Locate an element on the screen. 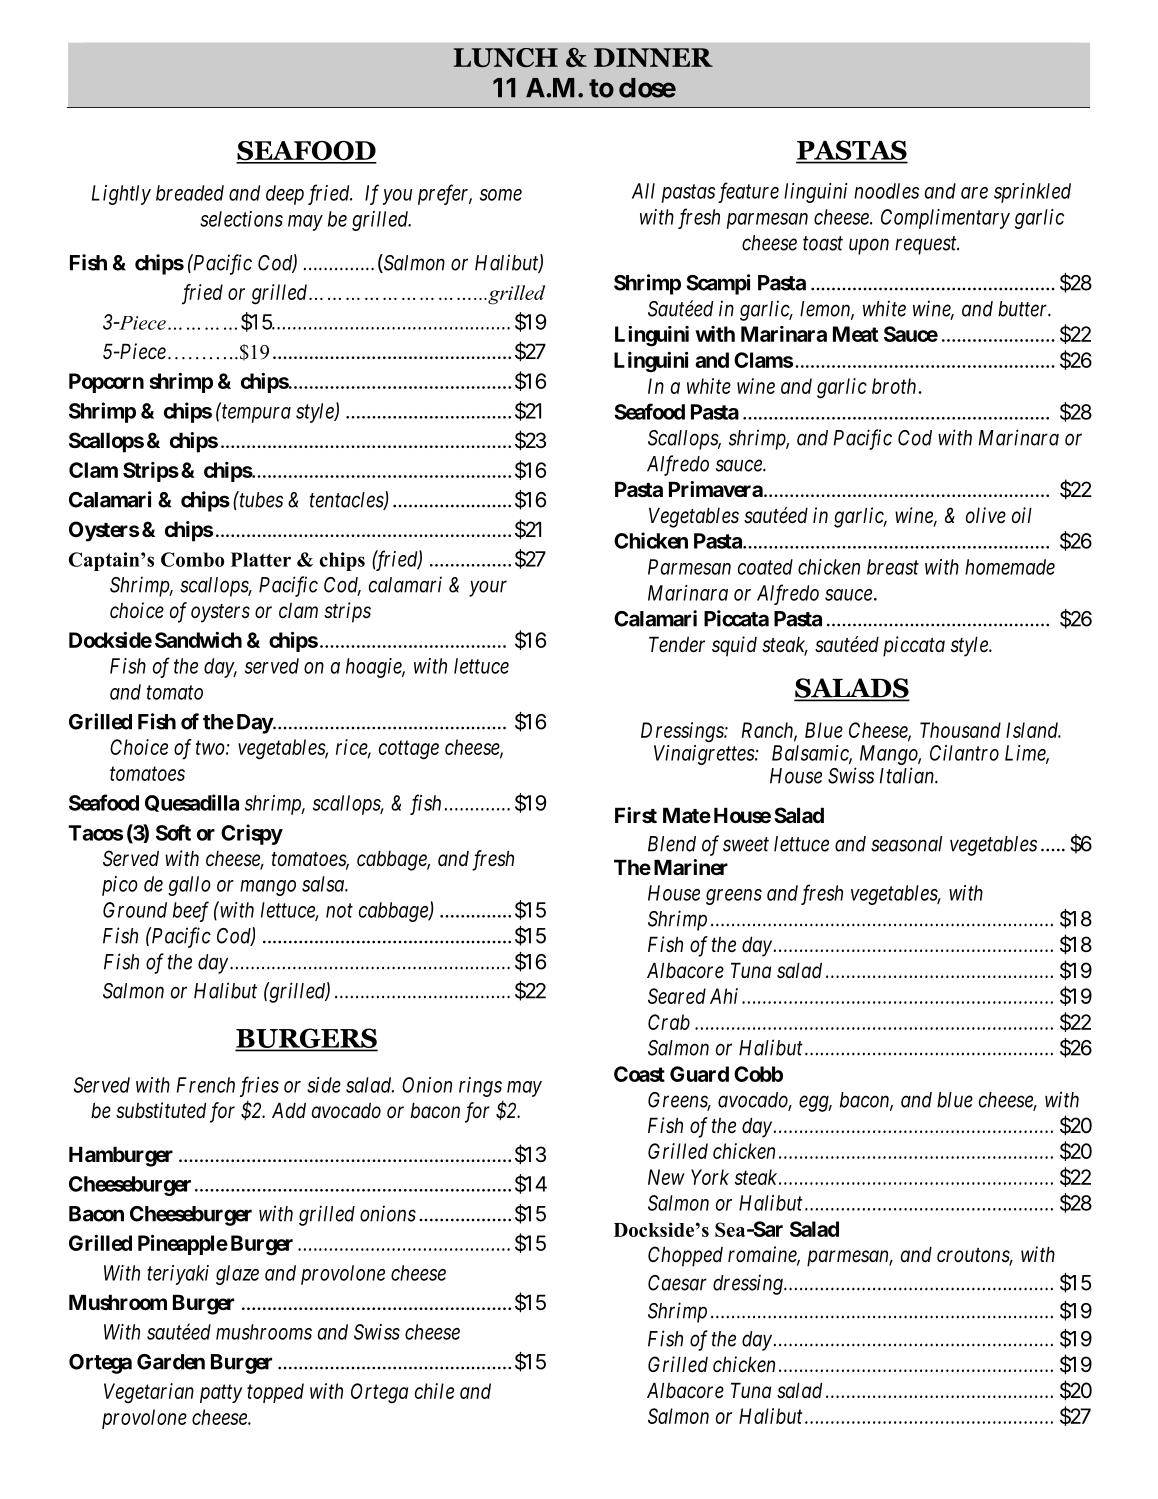 This screenshot has height=1499, width=1158. breaded is located at coordinates (190, 193).
